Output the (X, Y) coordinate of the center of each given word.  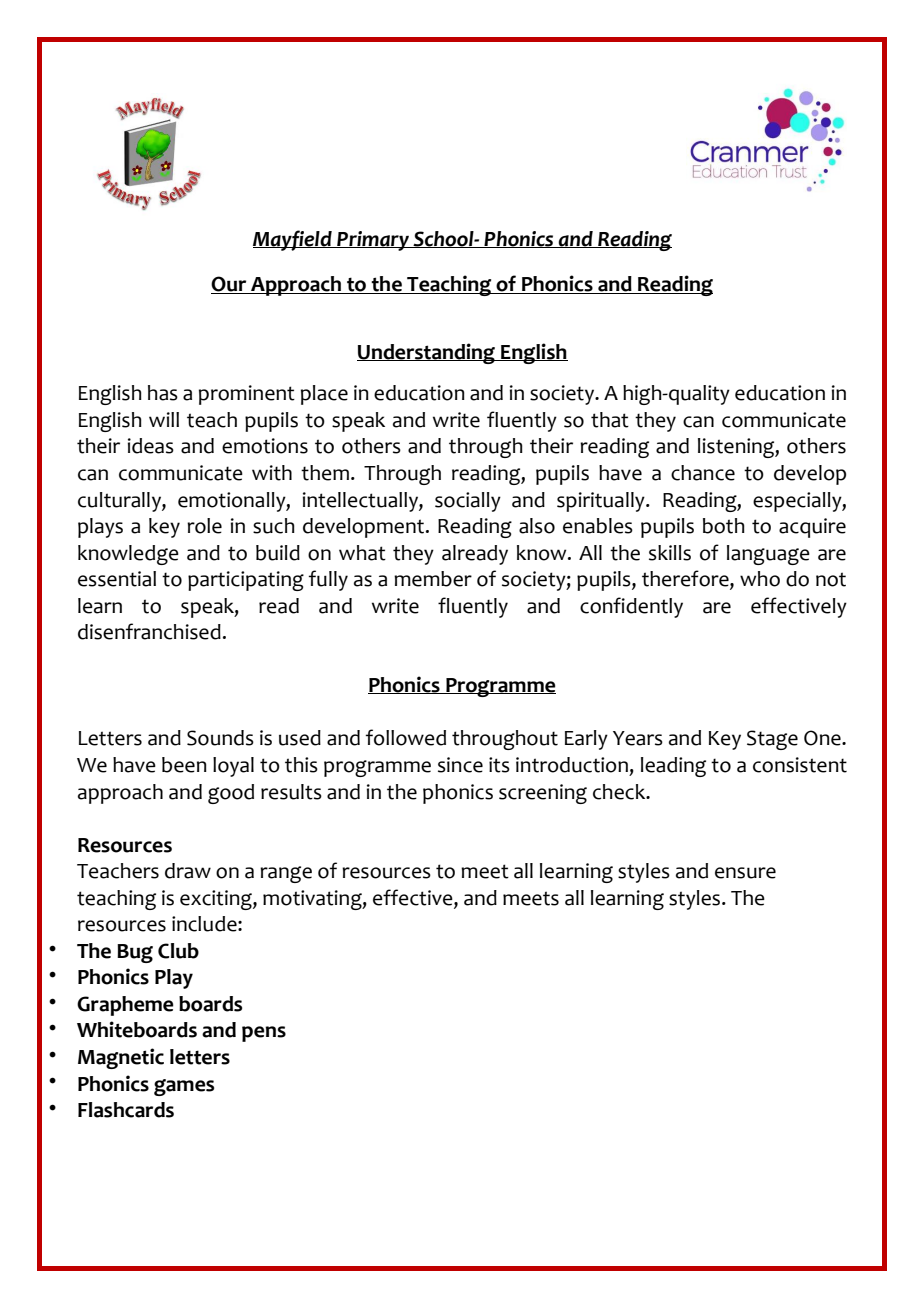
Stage (772, 740)
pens (264, 1034)
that (610, 420)
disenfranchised (149, 631)
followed (406, 737)
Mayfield (293, 240)
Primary (373, 241)
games (184, 1087)
